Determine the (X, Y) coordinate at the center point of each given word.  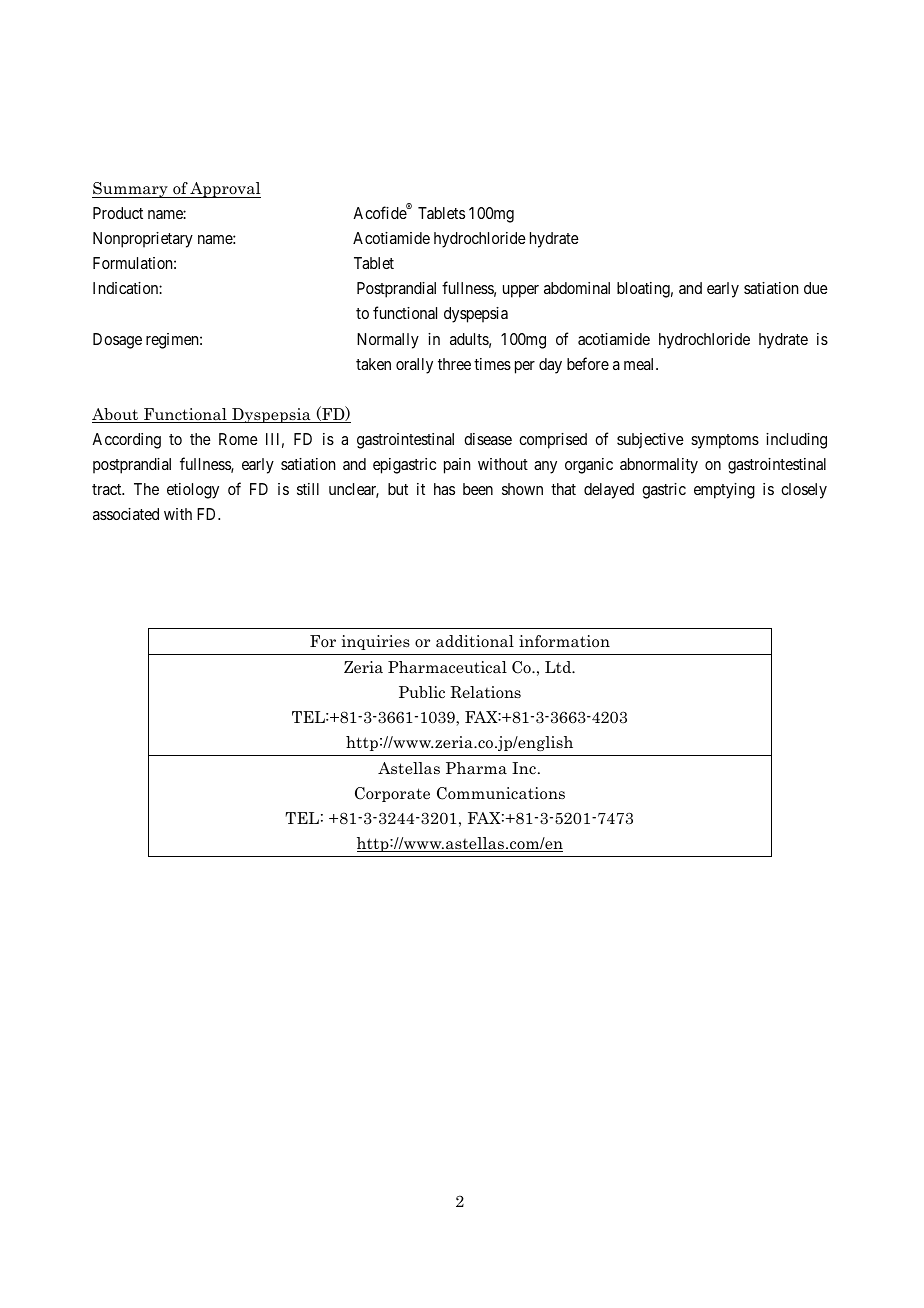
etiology (193, 491)
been (478, 489)
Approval (225, 190)
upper (521, 291)
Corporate (392, 794)
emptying (724, 491)
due (816, 288)
